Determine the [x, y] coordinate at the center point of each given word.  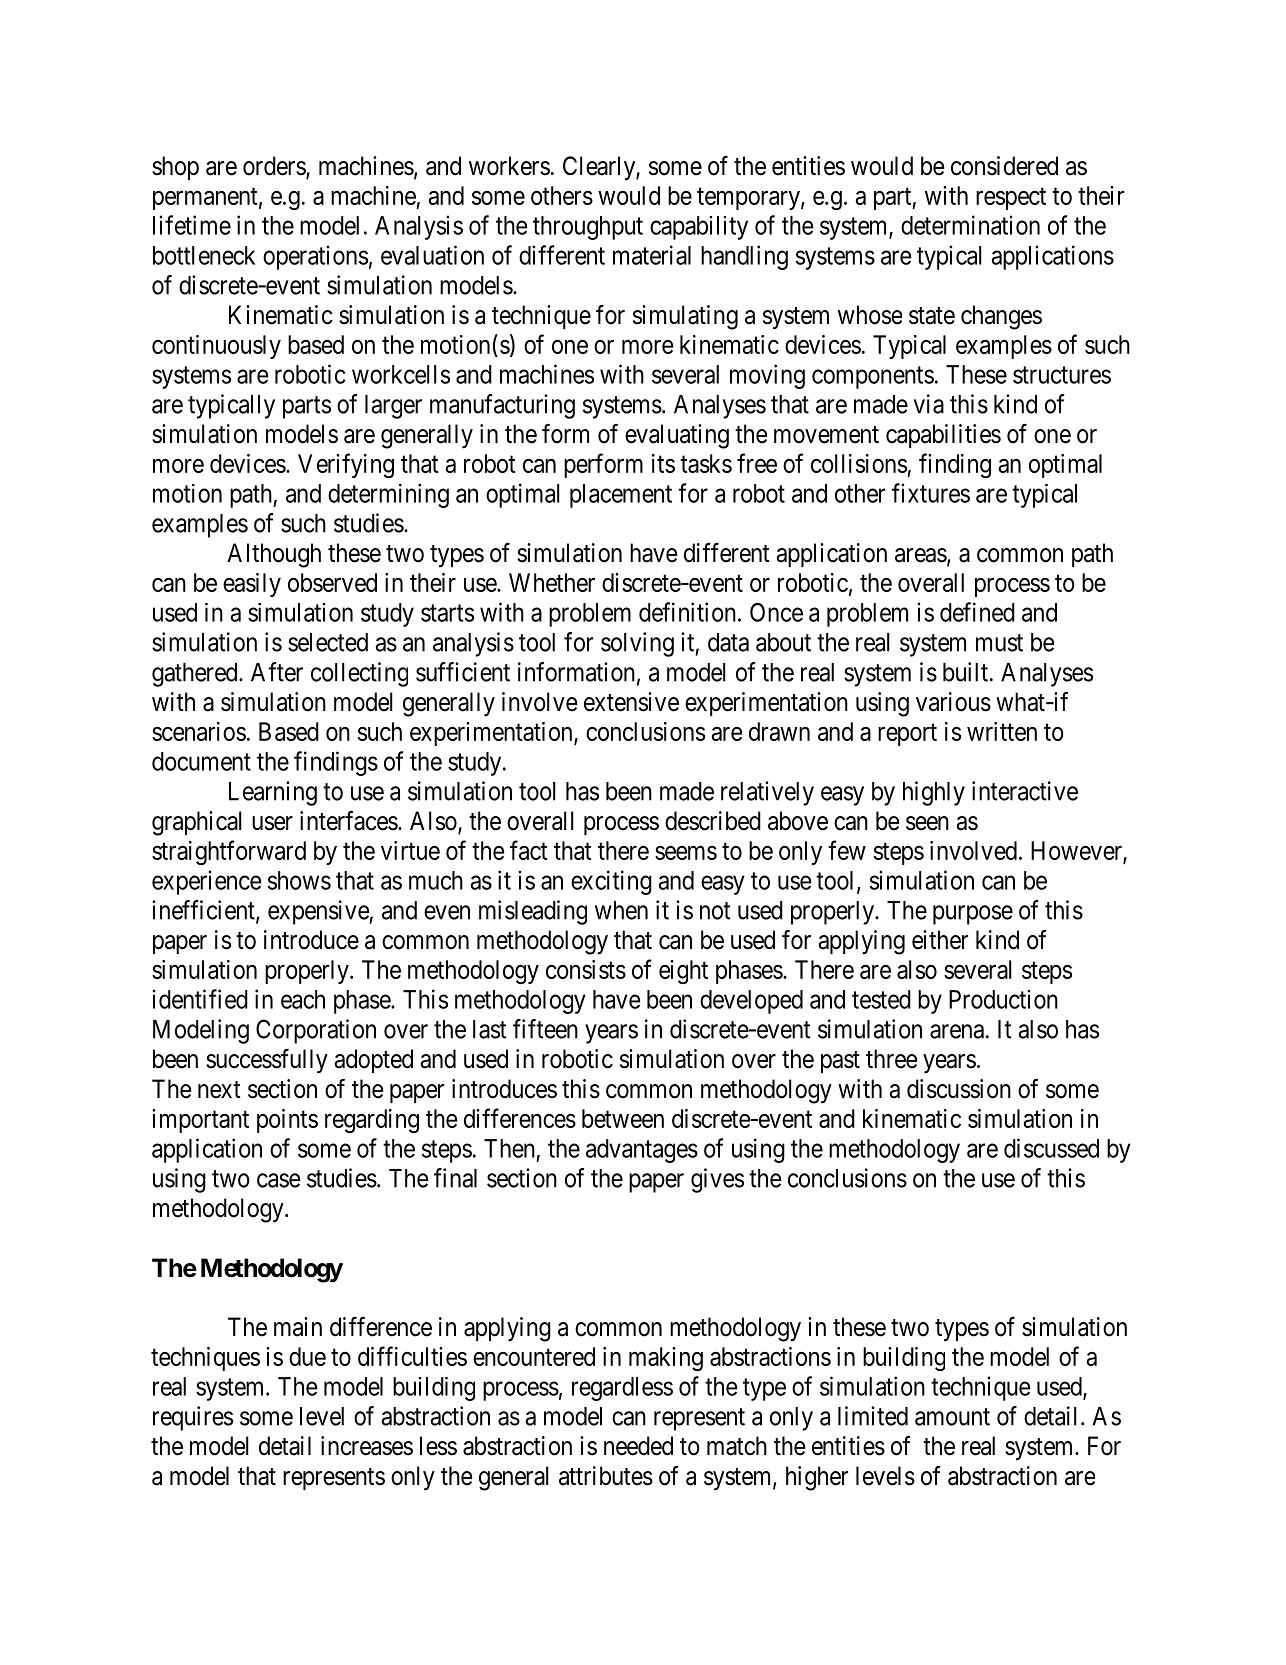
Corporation [316, 1031]
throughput [588, 228]
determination [970, 225]
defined [977, 612]
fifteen [545, 1029]
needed [638, 1446]
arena [957, 1031]
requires [193, 1418]
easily [252, 585]
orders [275, 167]
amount [952, 1417]
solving [637, 644]
